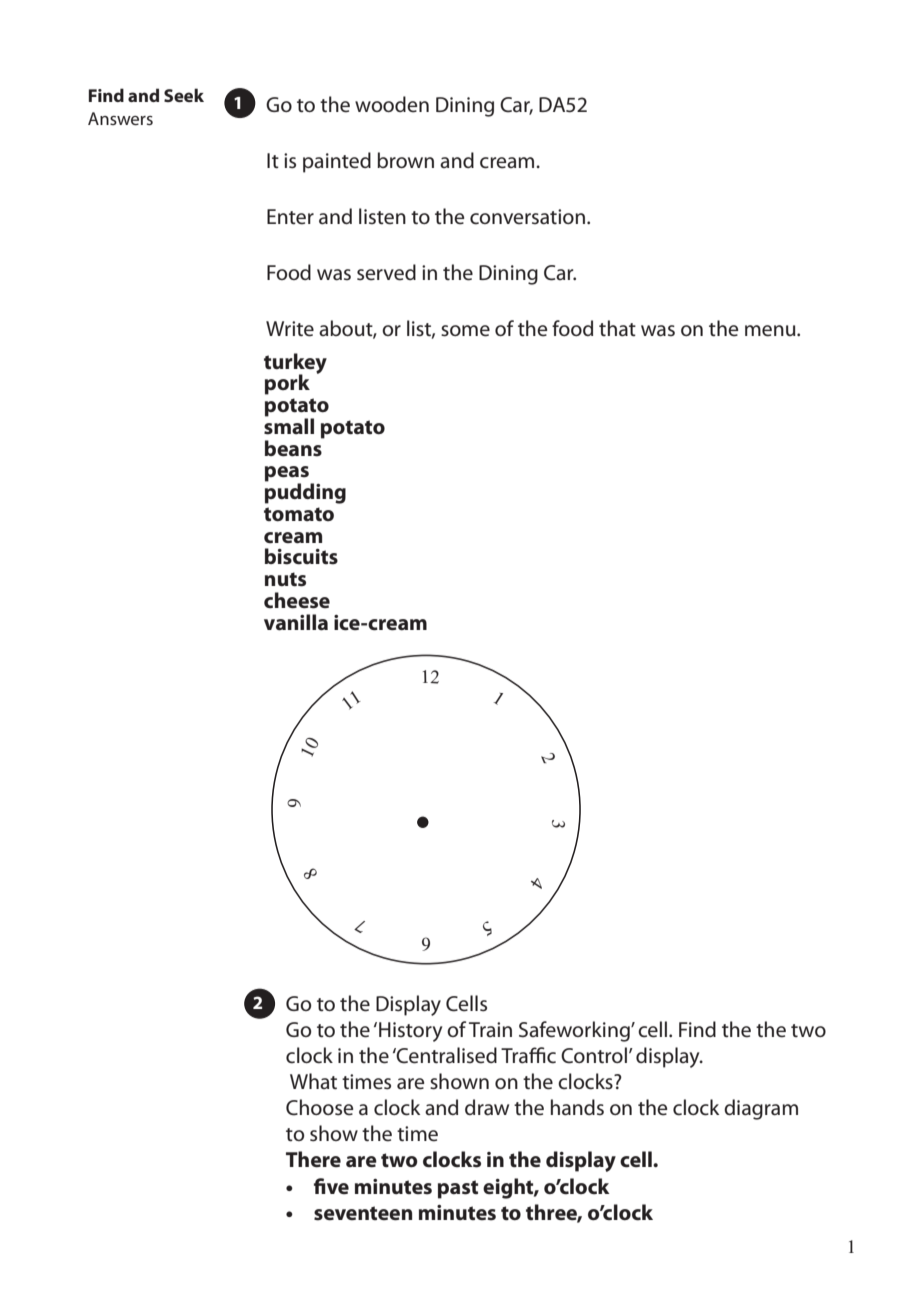 The height and width of the page is (1308, 924). What do you see at coordinates (287, 475) in the page?
I see `peas` at bounding box center [287, 475].
